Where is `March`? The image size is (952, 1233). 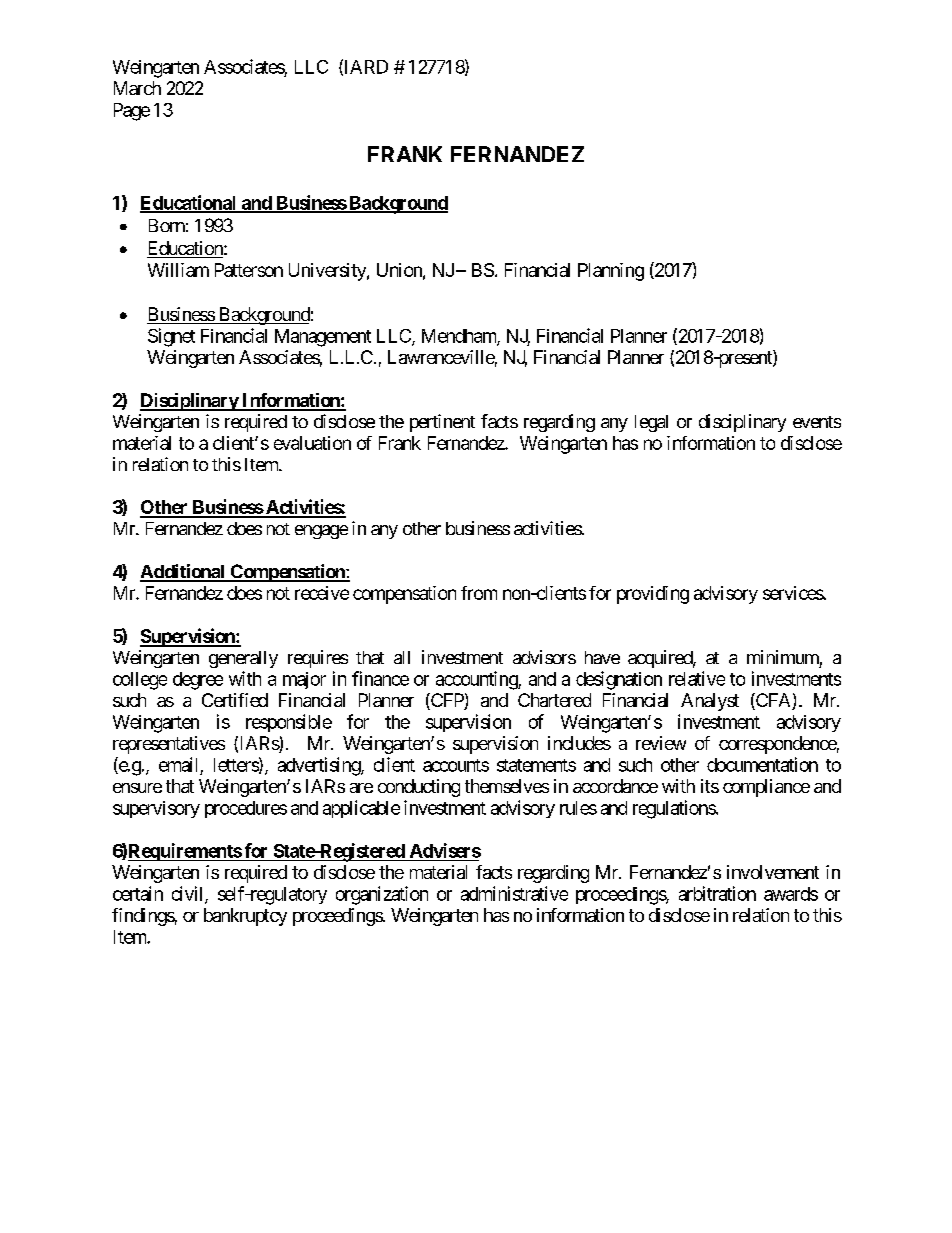 March is located at coordinates (137, 88).
